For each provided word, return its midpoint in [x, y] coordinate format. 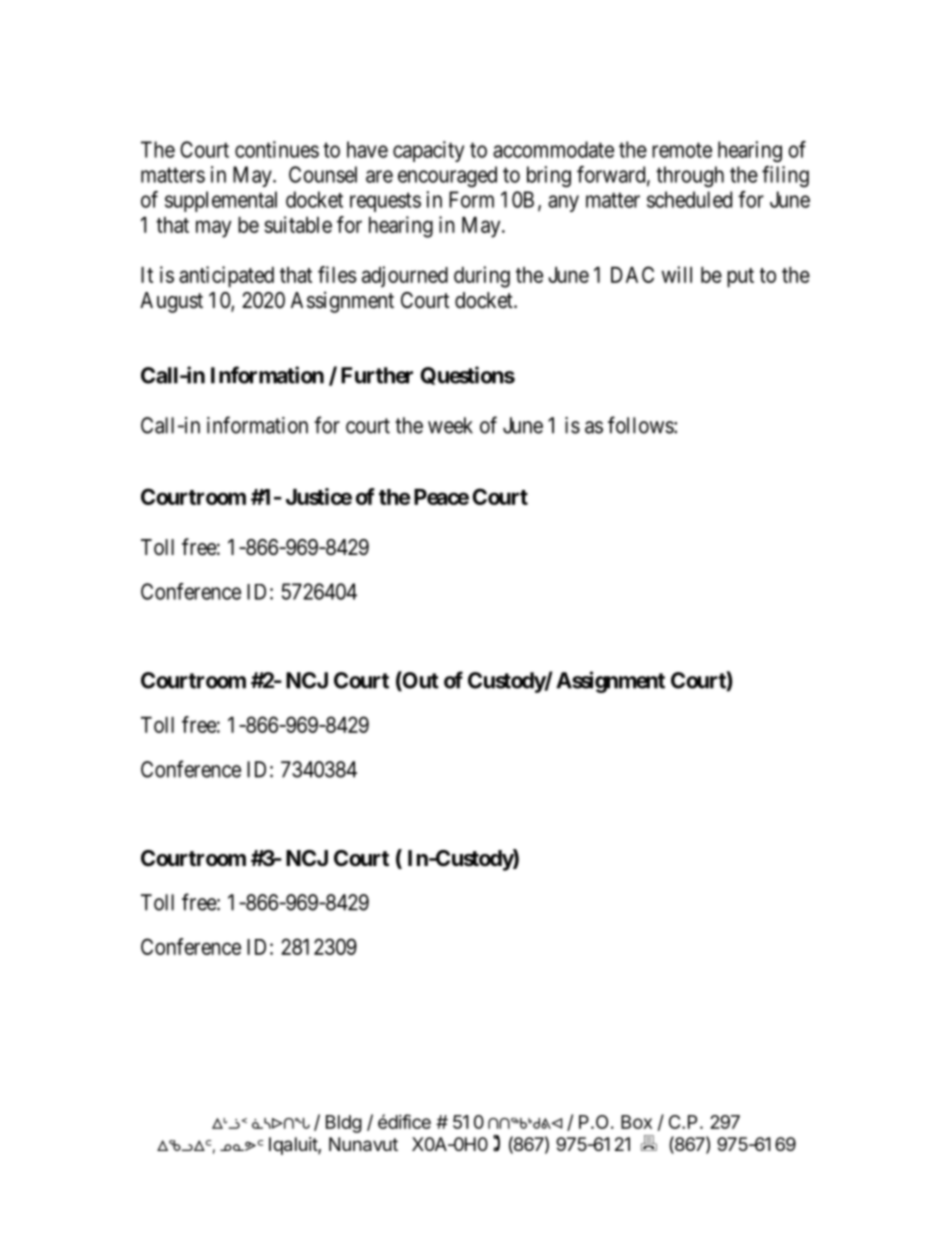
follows [641, 425]
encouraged [447, 176]
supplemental [221, 201]
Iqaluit [294, 1146]
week [450, 425]
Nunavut [363, 1144]
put [740, 278]
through [690, 176]
